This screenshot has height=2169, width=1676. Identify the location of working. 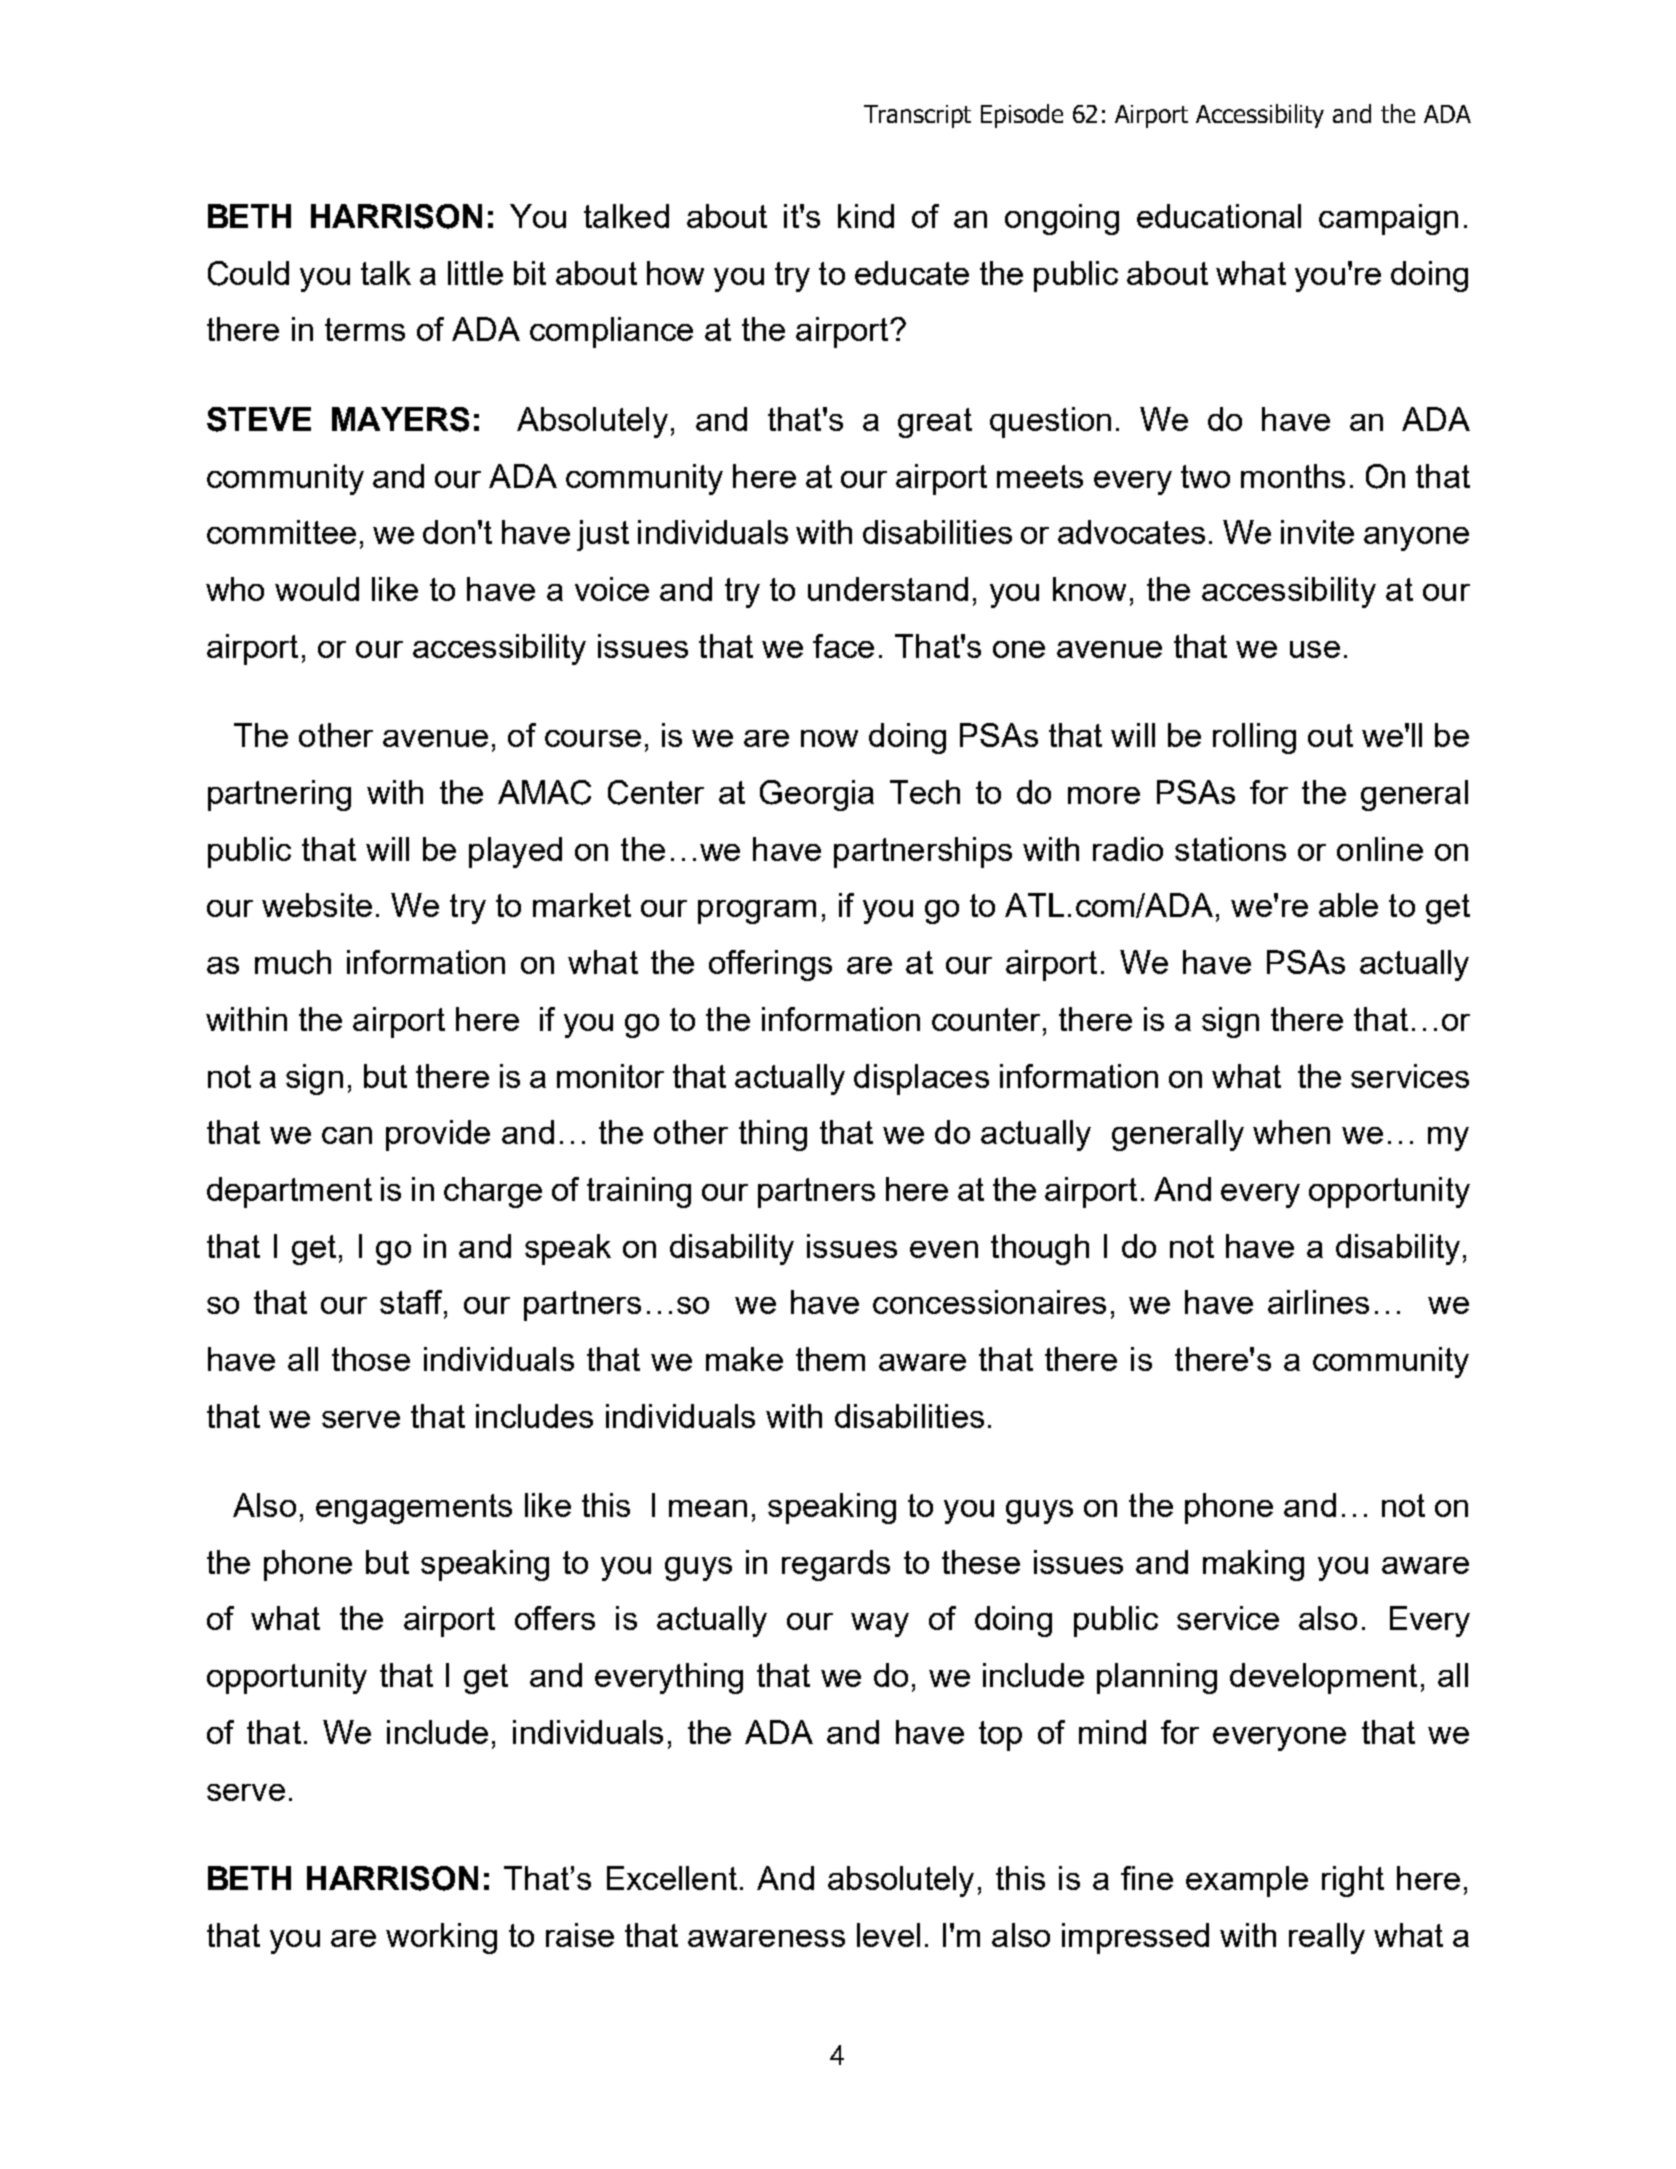
(441, 1938).
